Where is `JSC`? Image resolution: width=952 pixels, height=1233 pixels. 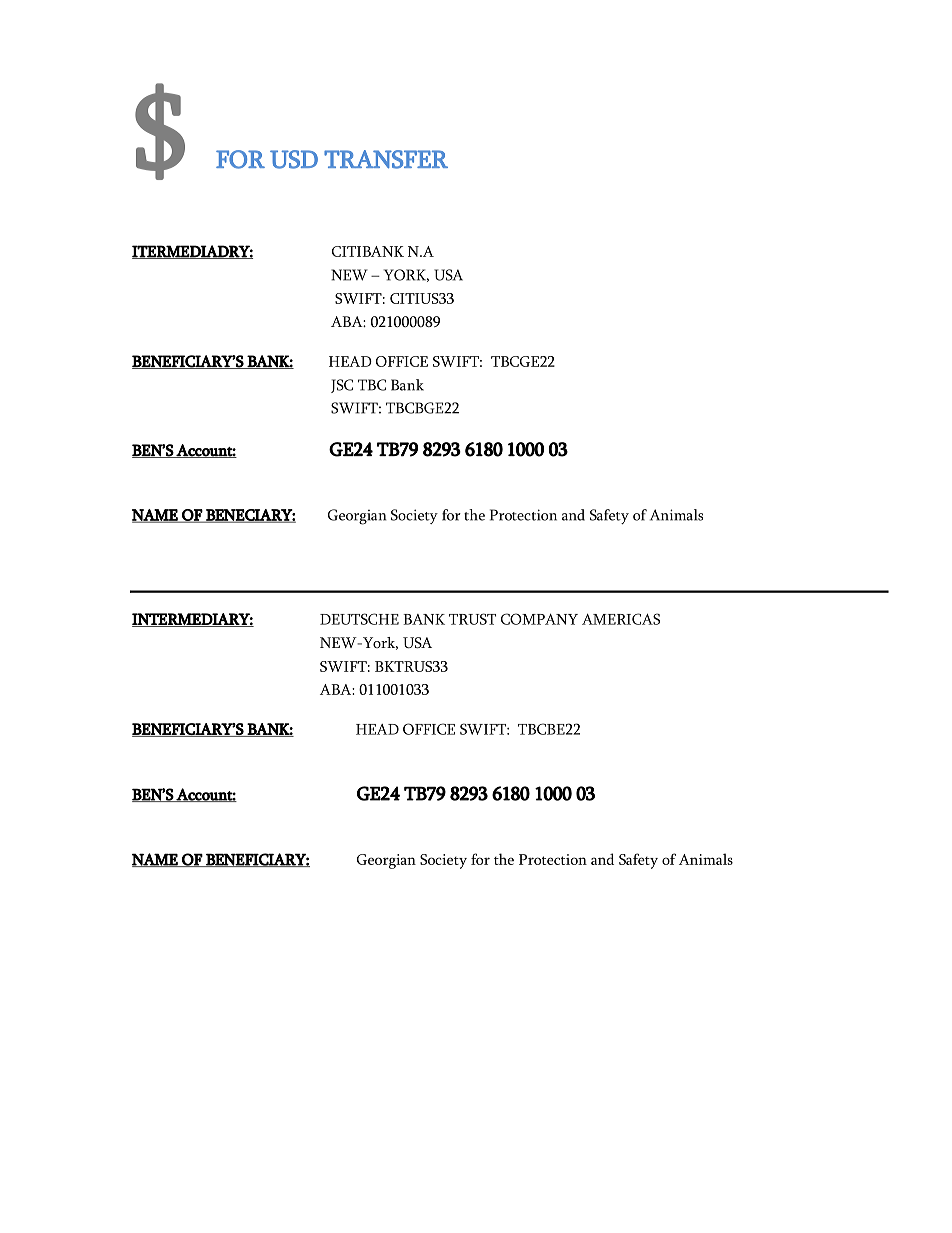
JSC is located at coordinates (342, 386).
